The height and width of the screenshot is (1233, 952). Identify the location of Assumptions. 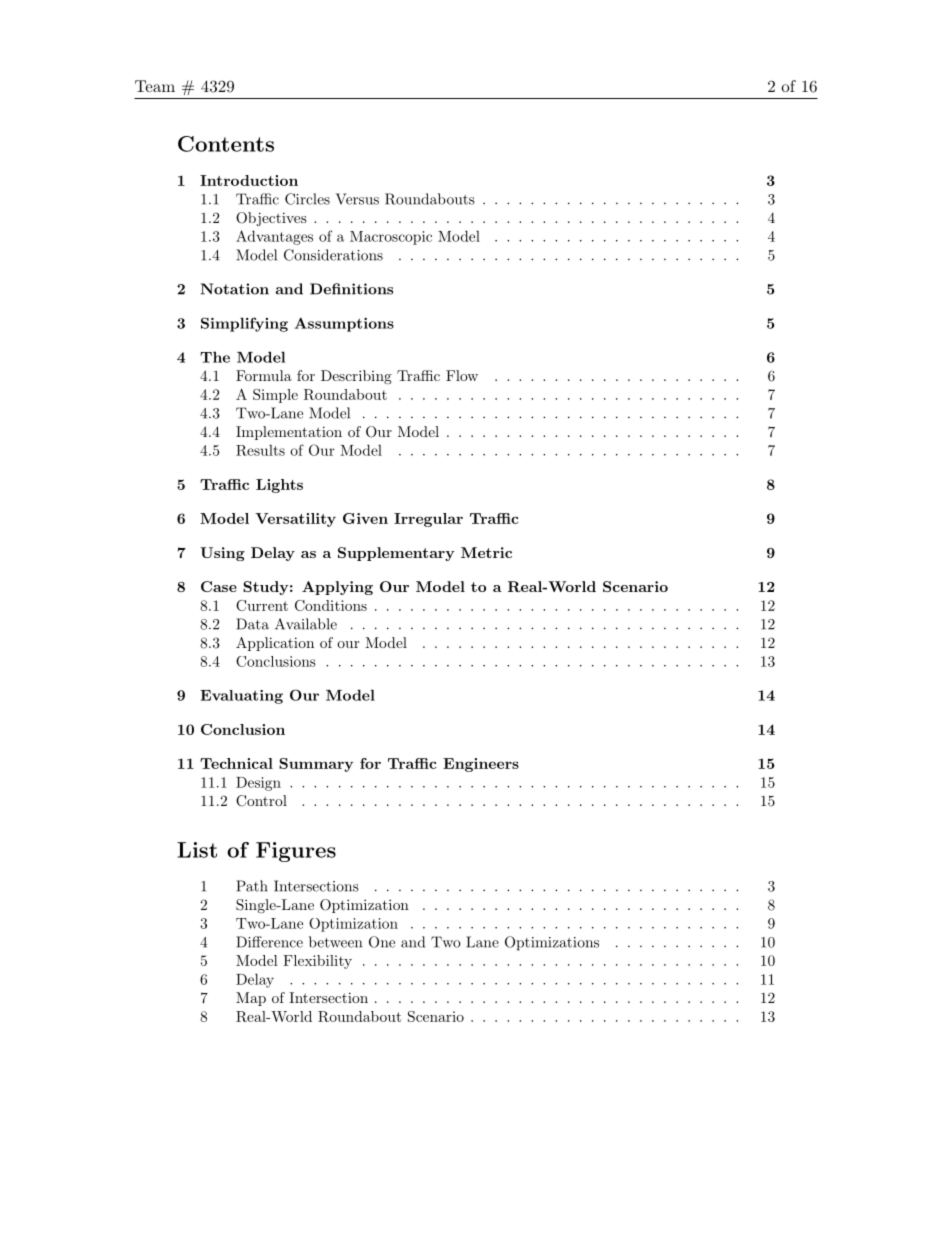
(344, 324).
